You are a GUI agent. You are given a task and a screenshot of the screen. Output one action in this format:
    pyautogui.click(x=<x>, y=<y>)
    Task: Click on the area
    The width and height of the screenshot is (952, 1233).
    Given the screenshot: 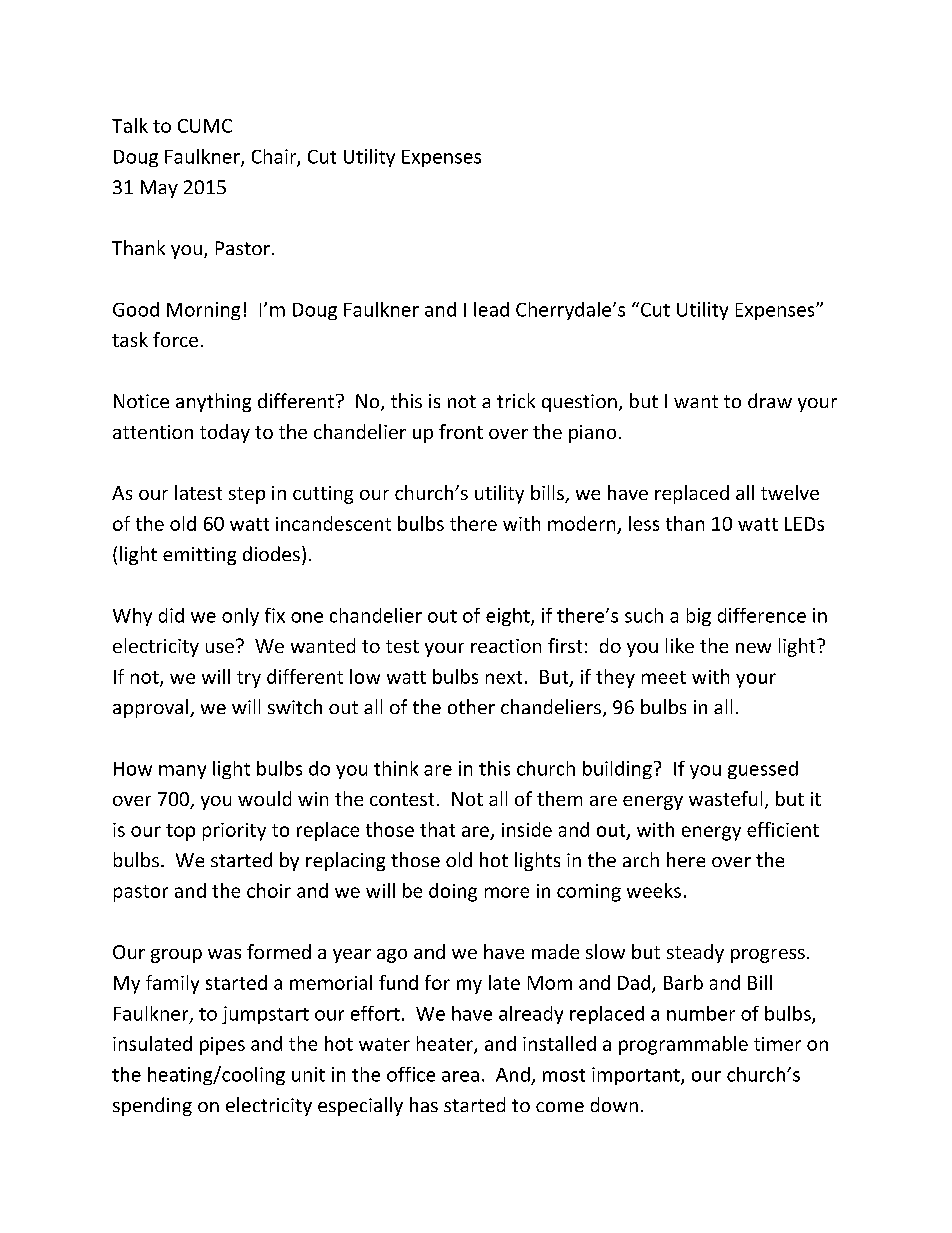 What is the action you would take?
    pyautogui.click(x=460, y=1076)
